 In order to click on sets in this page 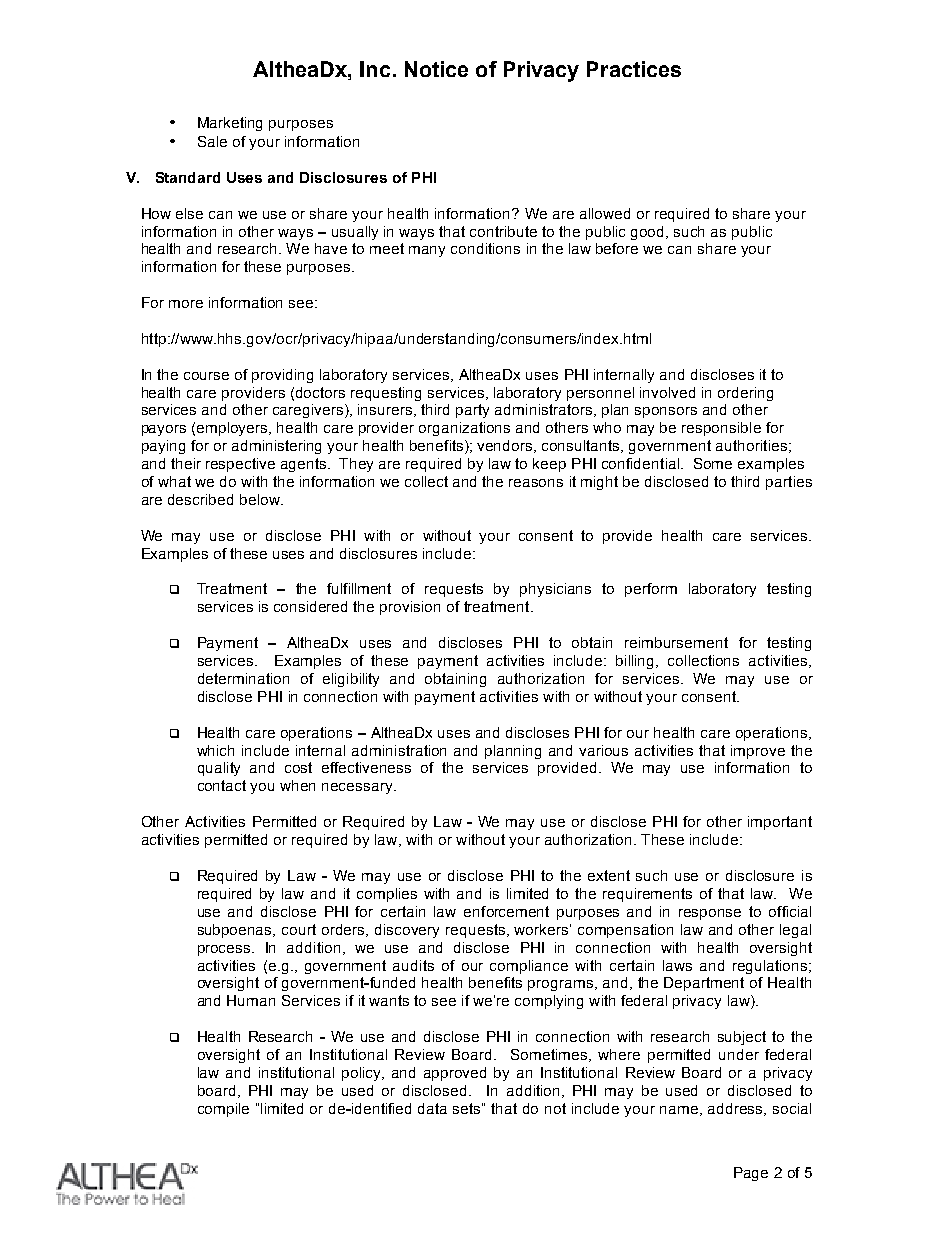, I will do `click(468, 1108)`.
